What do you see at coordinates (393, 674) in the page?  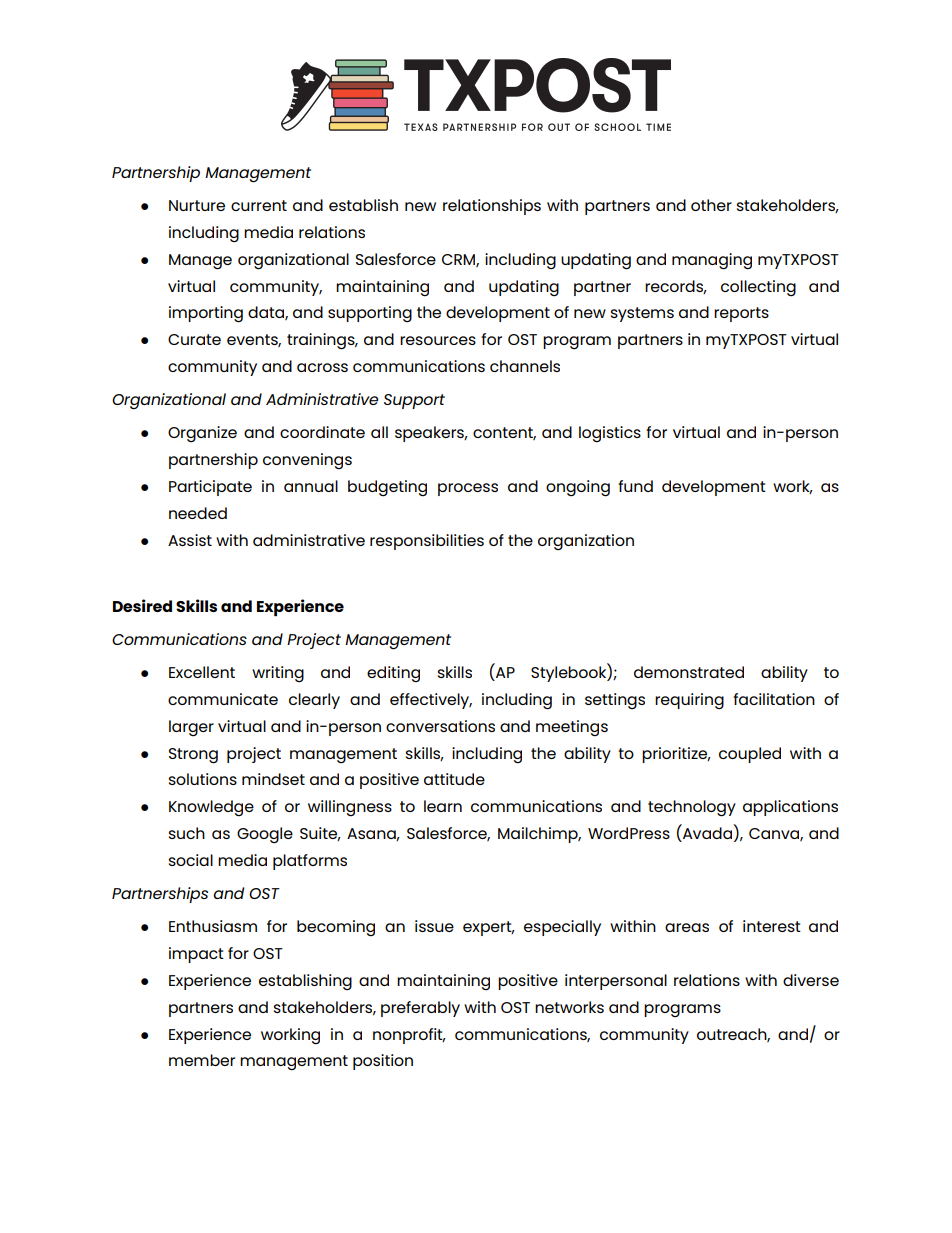 I see `editing` at bounding box center [393, 674].
